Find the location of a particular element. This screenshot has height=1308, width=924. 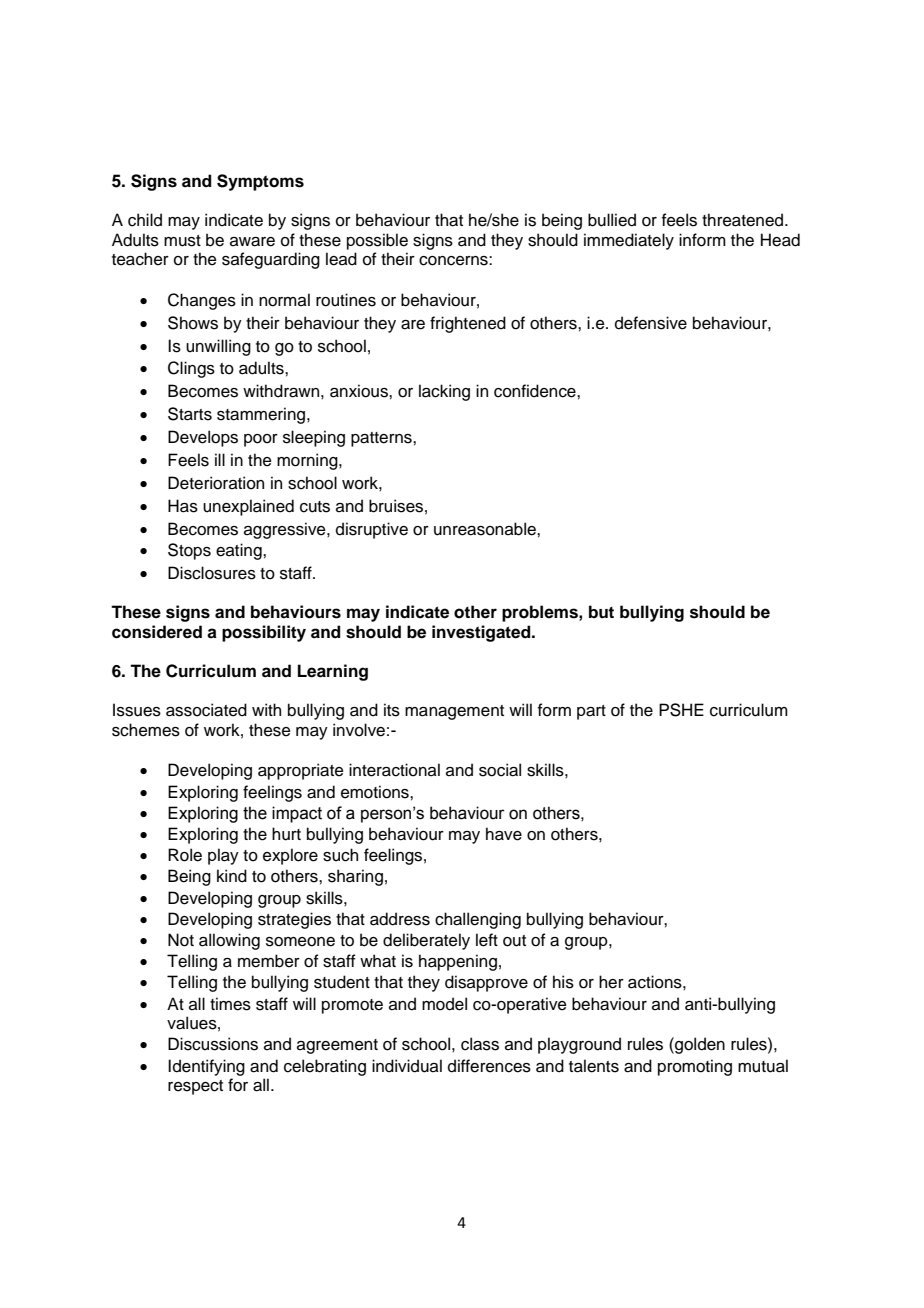

possible is located at coordinates (377, 241).
